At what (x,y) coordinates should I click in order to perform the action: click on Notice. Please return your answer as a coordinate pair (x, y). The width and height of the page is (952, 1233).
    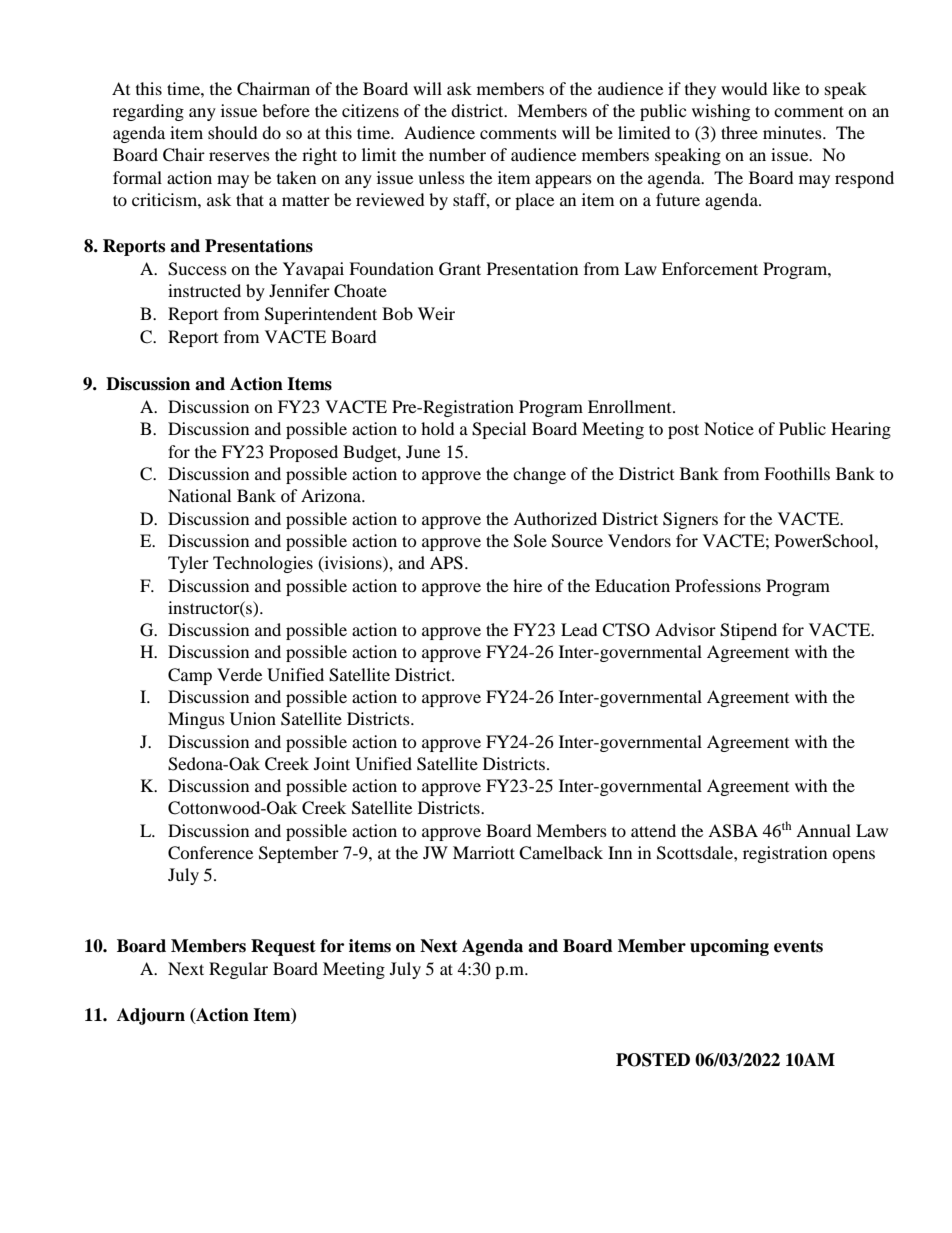
    Looking at the image, I should click on (729, 428).
